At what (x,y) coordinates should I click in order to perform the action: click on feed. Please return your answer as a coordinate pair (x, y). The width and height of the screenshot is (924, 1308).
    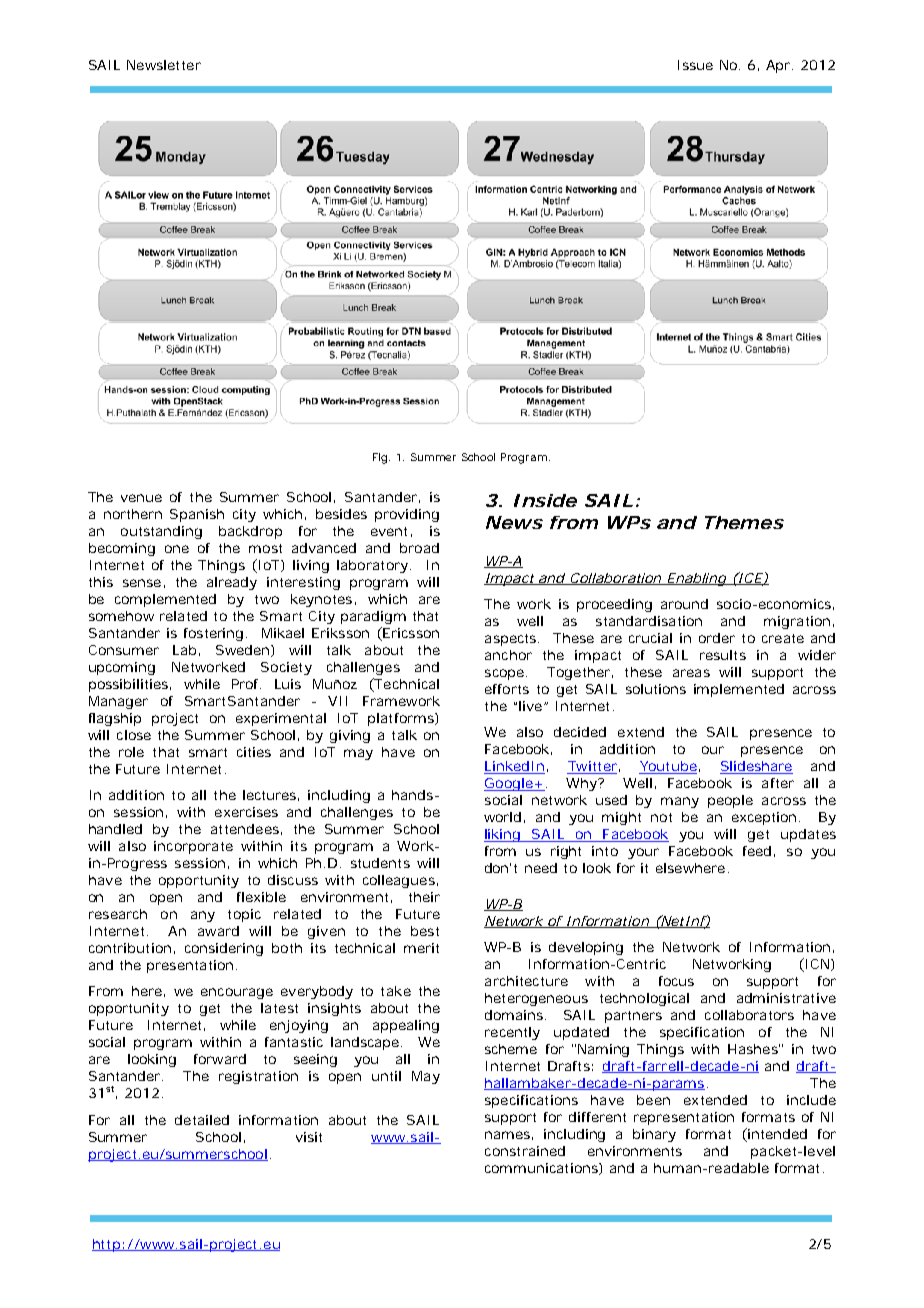
    Looking at the image, I should click on (757, 851).
